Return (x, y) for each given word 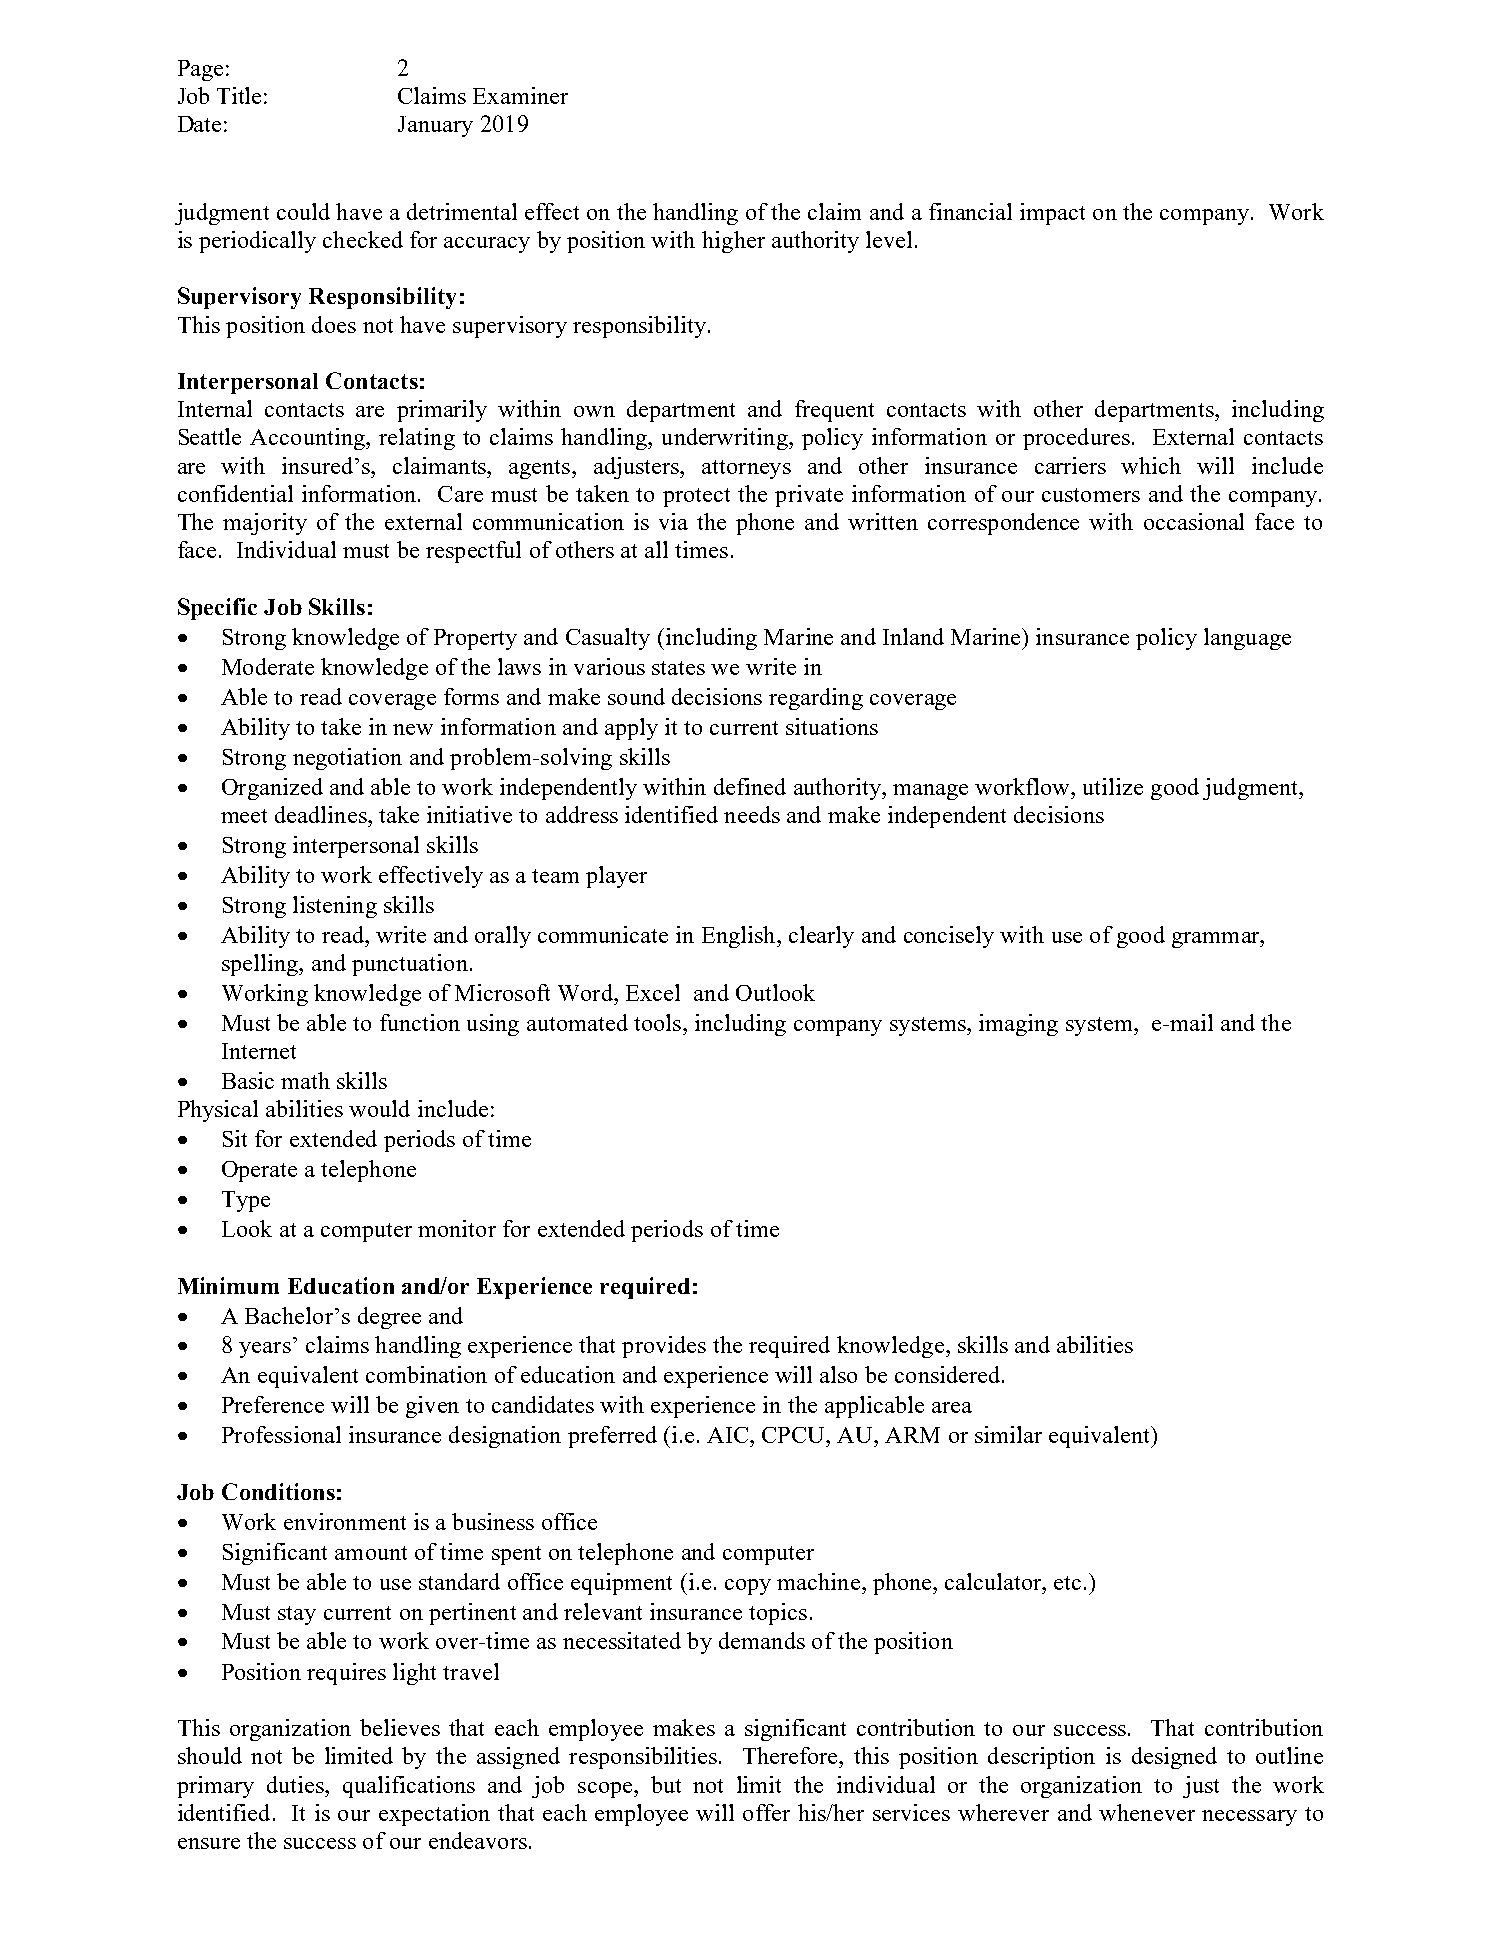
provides (664, 1347)
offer (766, 1812)
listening (335, 907)
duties (296, 1784)
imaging (1018, 1025)
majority (265, 524)
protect (696, 497)
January (435, 126)
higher (733, 242)
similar (1008, 1434)
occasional (1194, 521)
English (740, 937)
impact (1052, 214)
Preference (273, 1404)
